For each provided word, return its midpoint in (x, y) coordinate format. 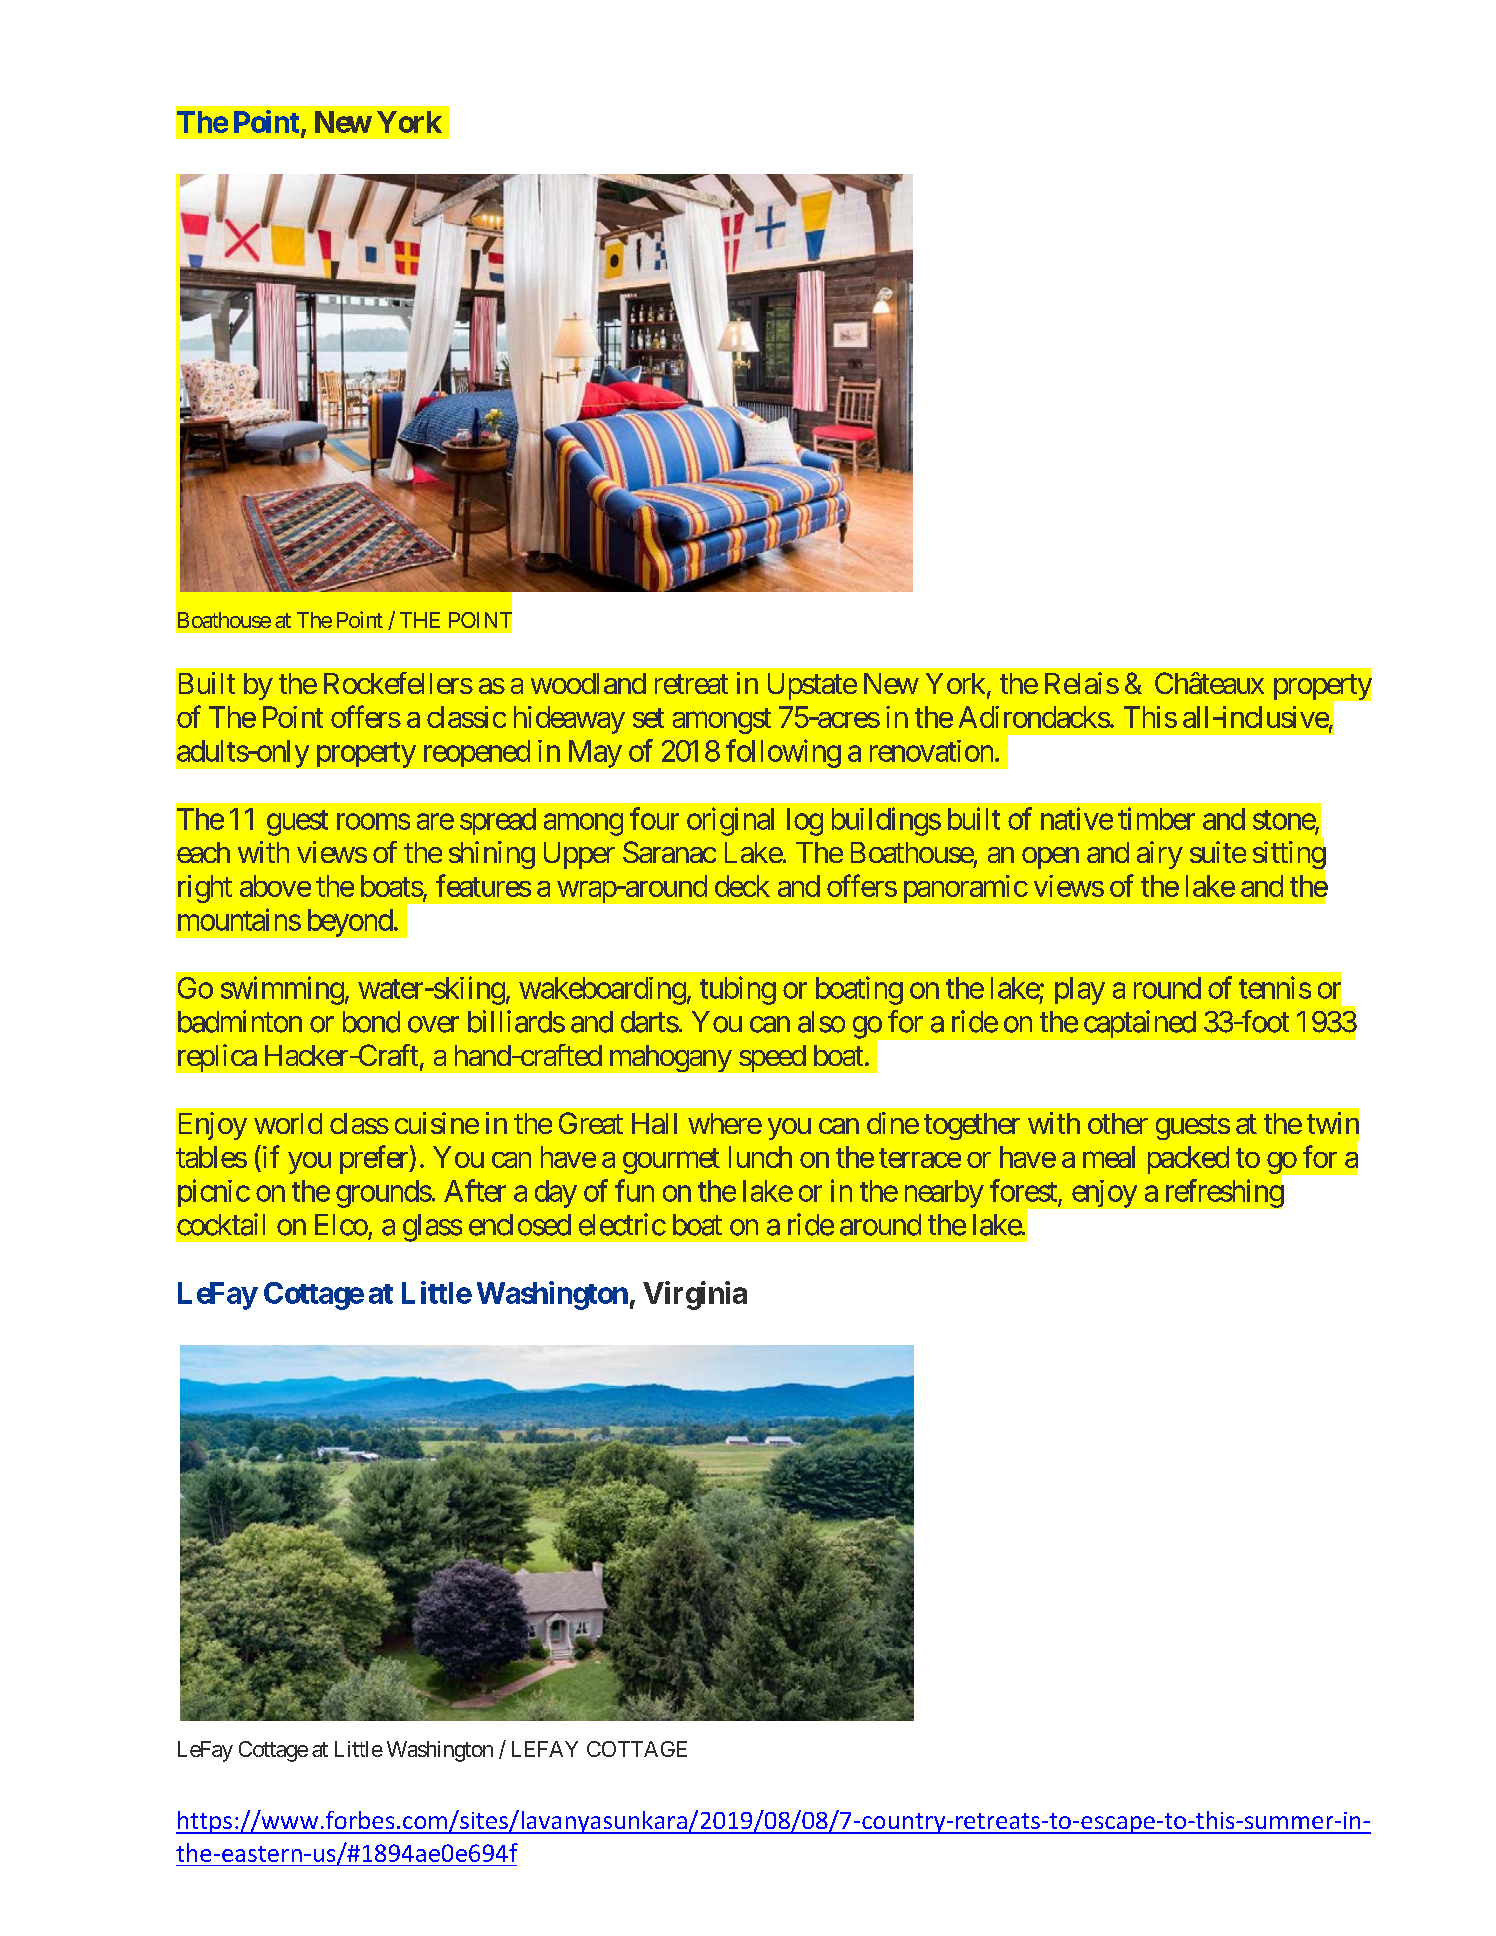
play (1080, 991)
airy (1160, 855)
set (648, 718)
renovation (931, 751)
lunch (760, 1157)
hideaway (569, 720)
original (730, 821)
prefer (375, 1159)
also (821, 1022)
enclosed (520, 1225)
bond (371, 1022)
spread (498, 821)
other (1118, 1123)
